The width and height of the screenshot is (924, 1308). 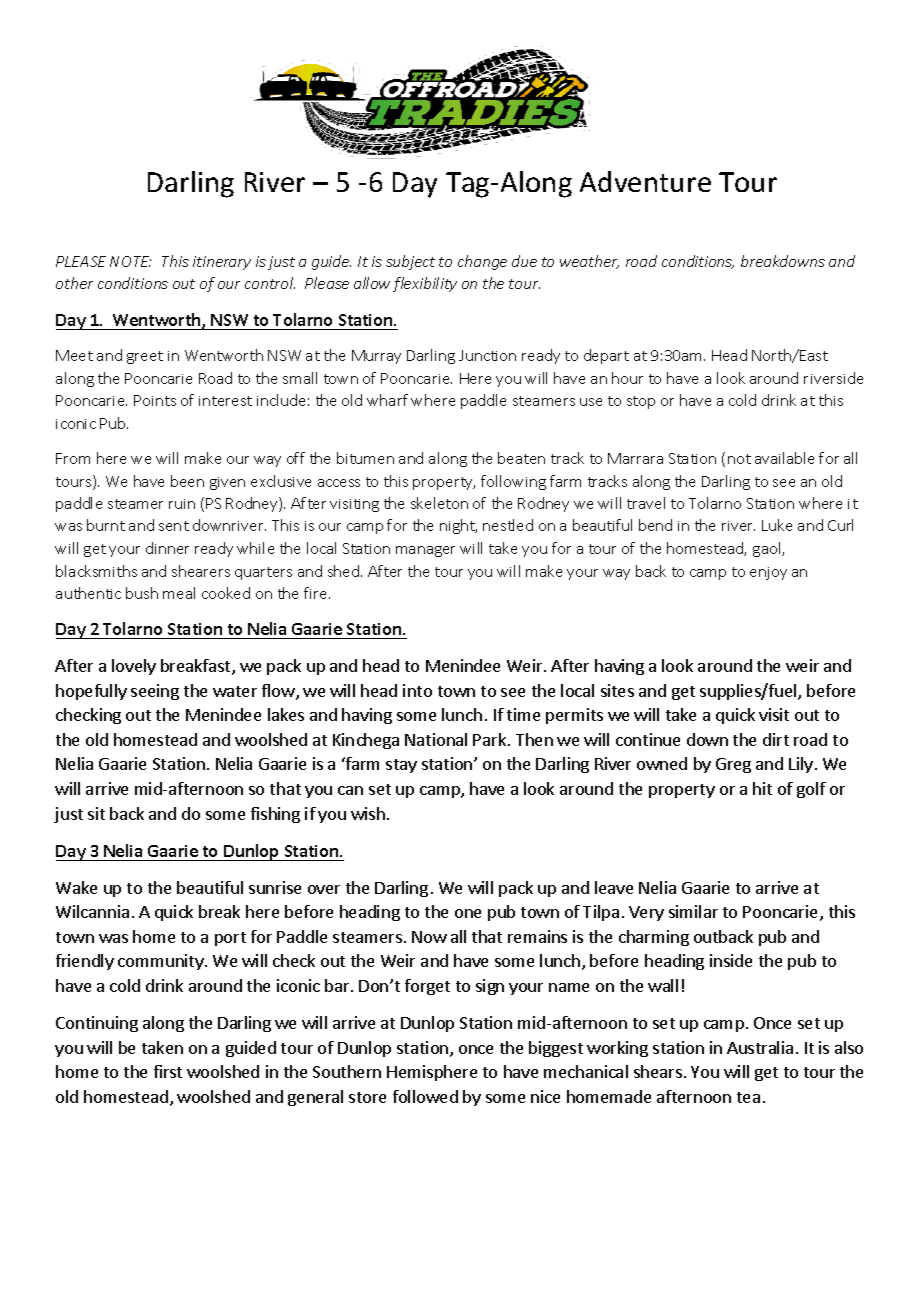 What do you see at coordinates (130, 261) in the screenshot?
I see `NOTE` at bounding box center [130, 261].
